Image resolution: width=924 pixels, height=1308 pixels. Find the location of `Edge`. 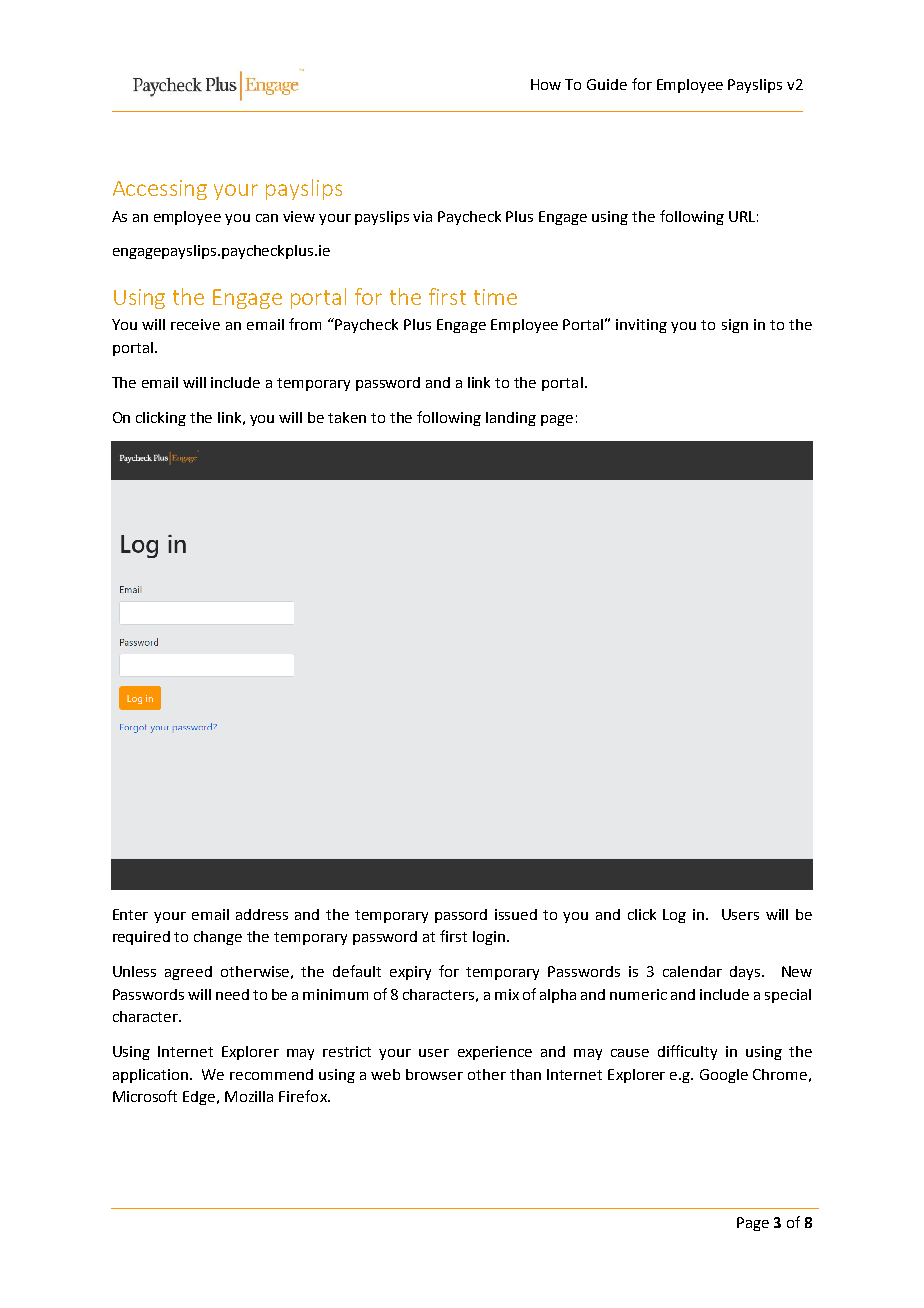

Edge is located at coordinates (201, 1098).
